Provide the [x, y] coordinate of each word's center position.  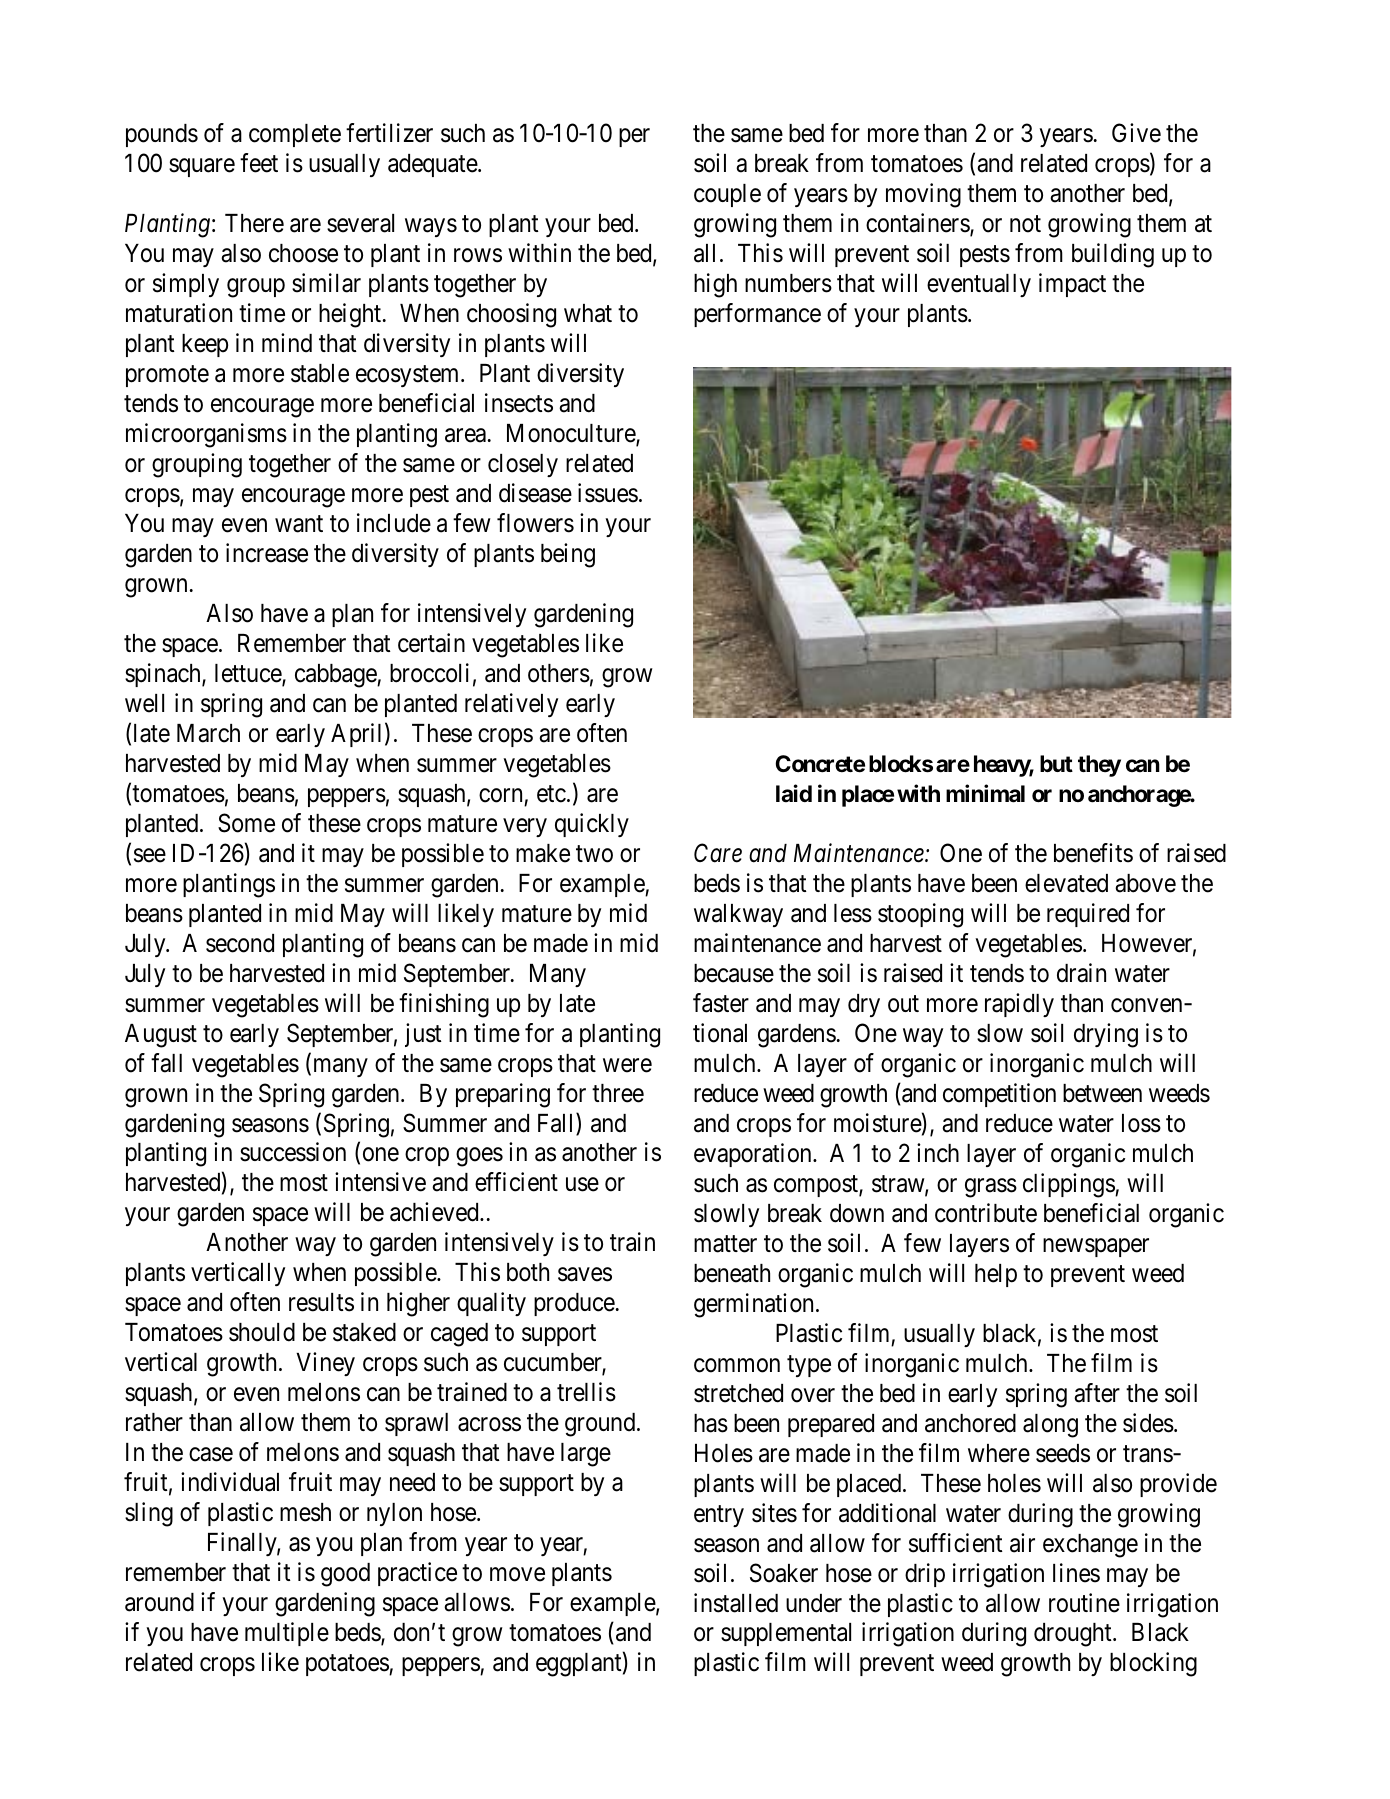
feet [259, 163]
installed [736, 1603]
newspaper [1096, 1247]
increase [267, 553]
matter [725, 1244]
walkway [738, 915]
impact [1072, 285]
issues [608, 493]
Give [1136, 133]
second [240, 943]
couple [727, 195]
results [321, 1302]
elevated [1066, 883]
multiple [287, 1634]
